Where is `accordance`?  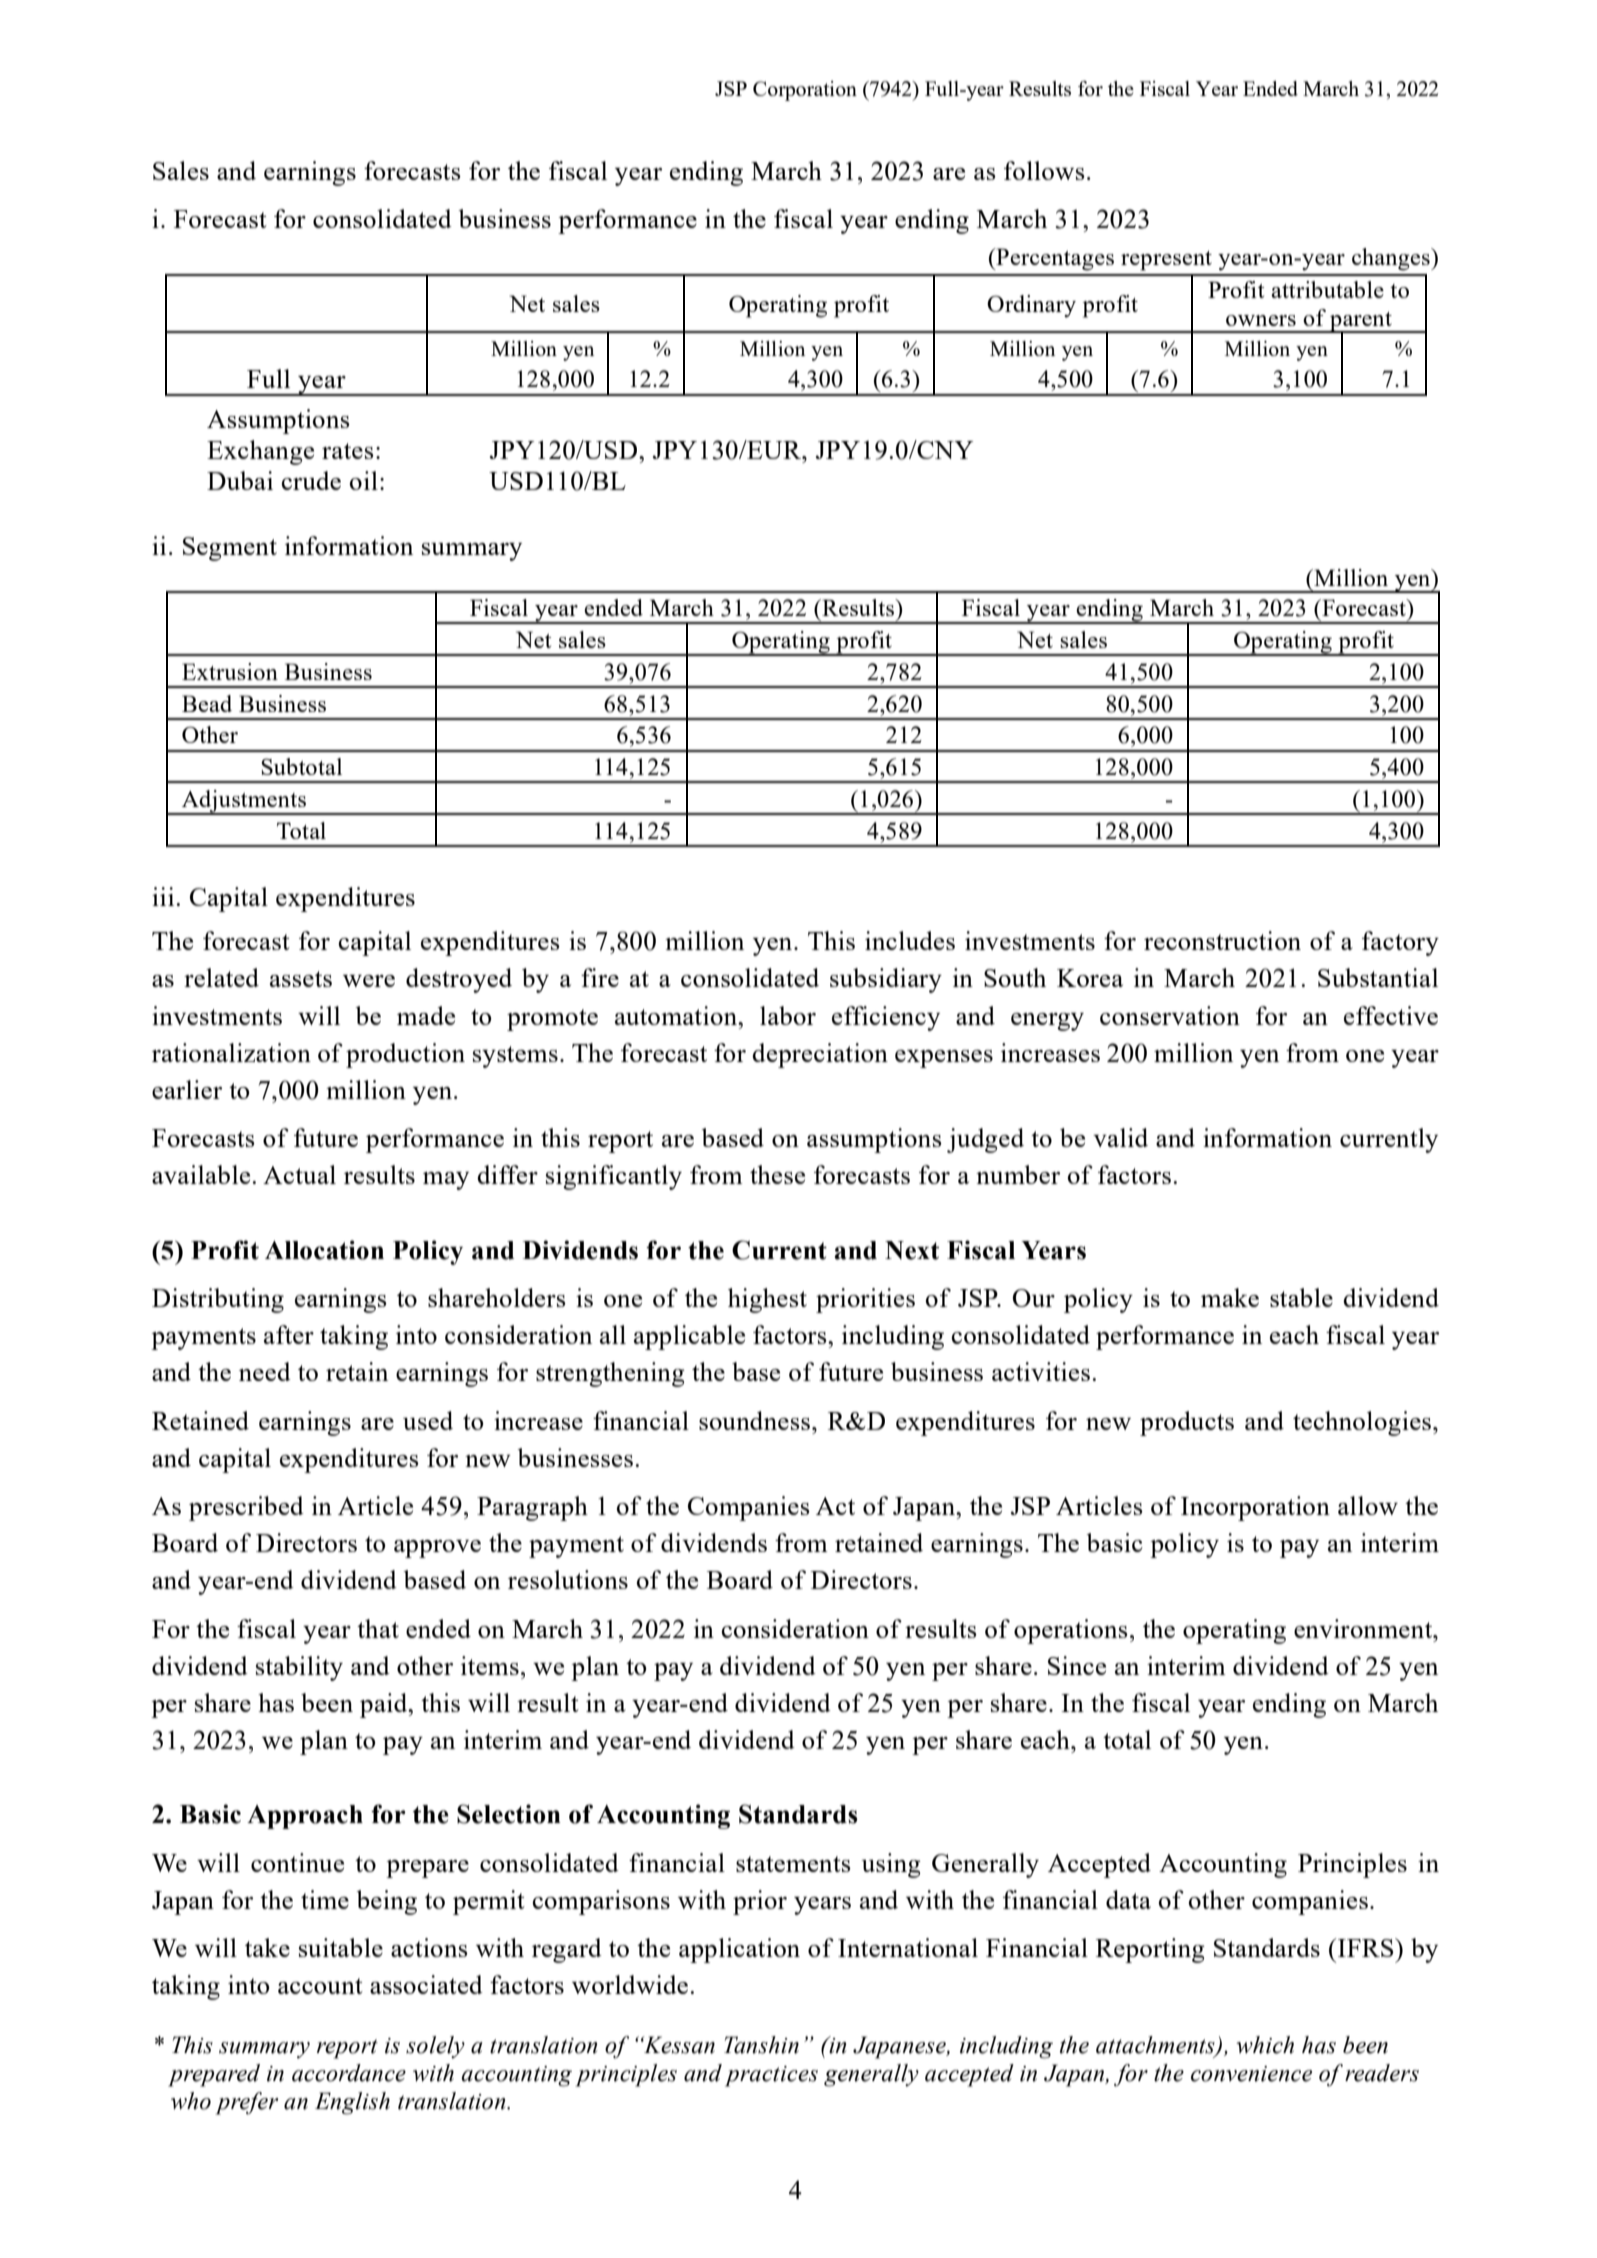 accordance is located at coordinates (349, 2073).
